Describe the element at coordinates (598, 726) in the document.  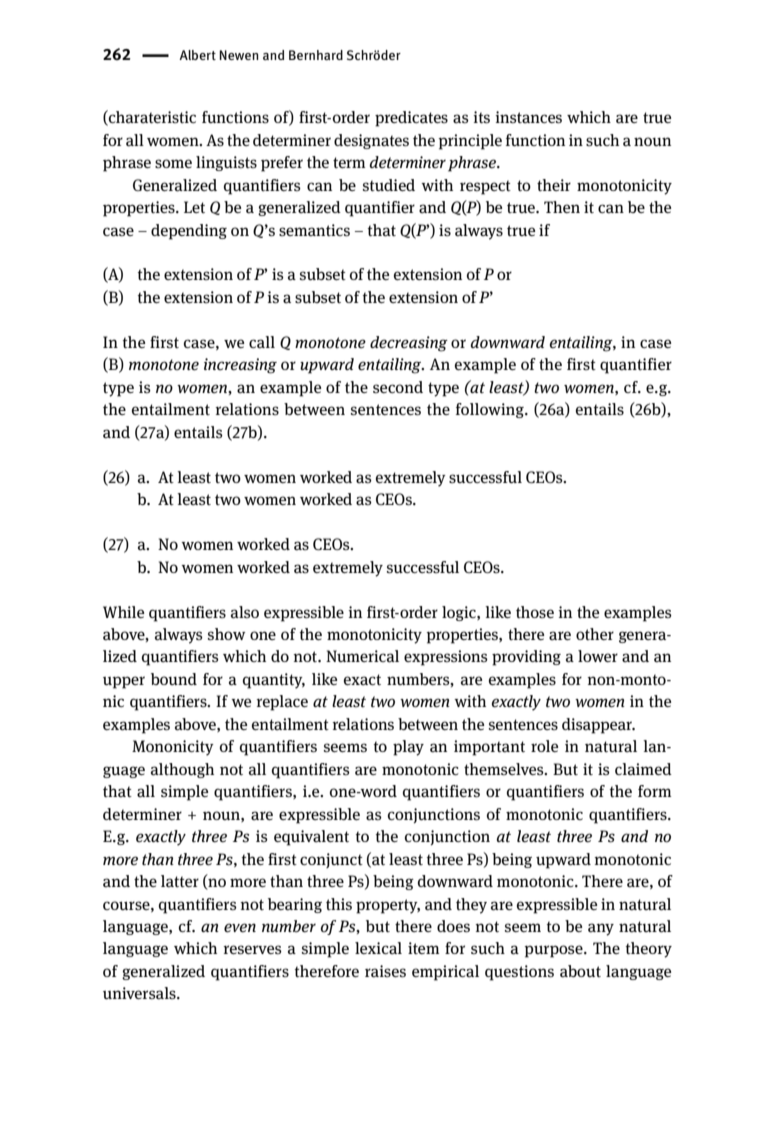
I see `disappear` at that location.
